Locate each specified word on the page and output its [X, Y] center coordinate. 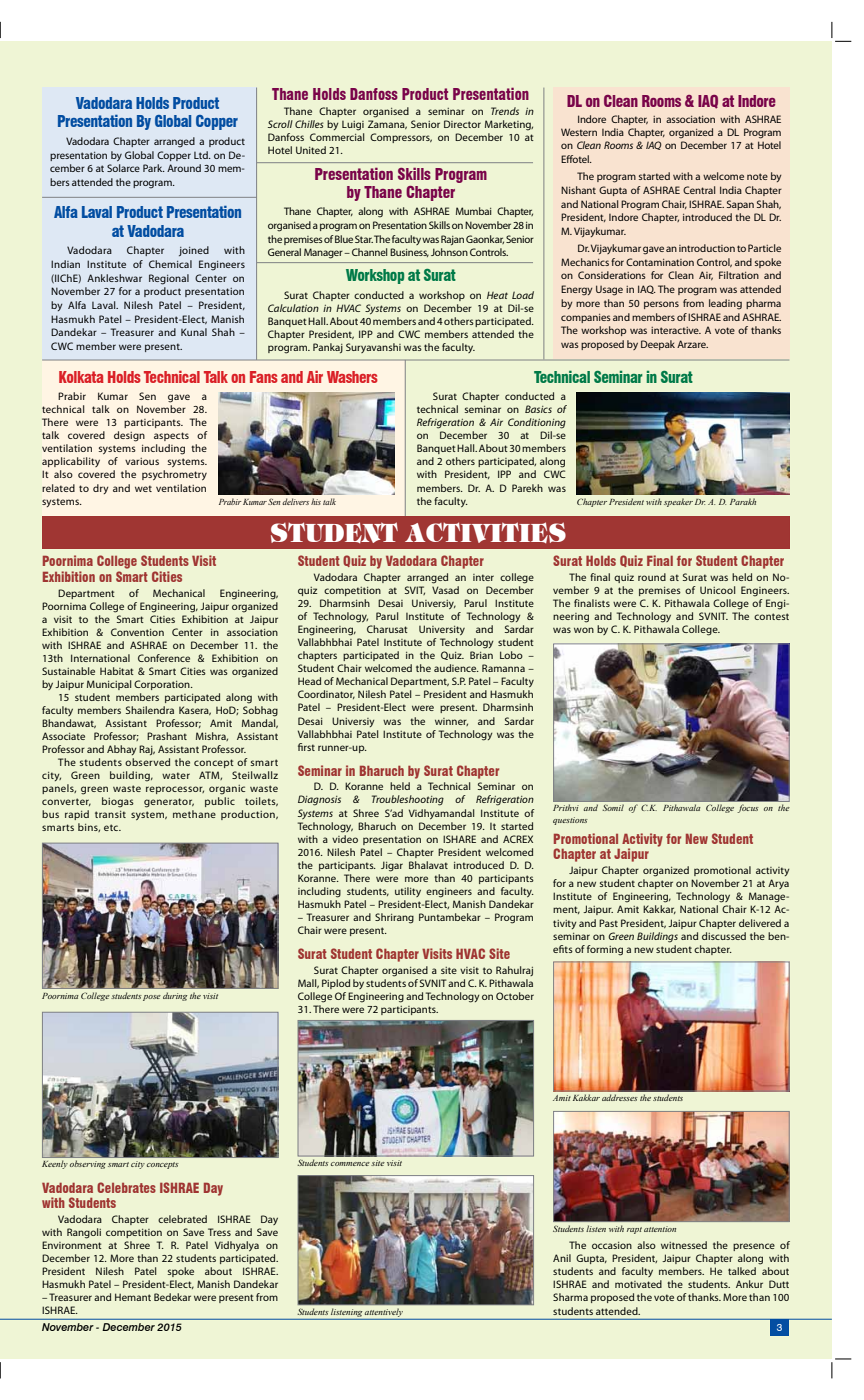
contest [771, 616]
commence [350, 1164]
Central [699, 190]
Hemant [133, 1297]
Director [462, 124]
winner [451, 722]
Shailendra [150, 710]
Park [154, 168]
